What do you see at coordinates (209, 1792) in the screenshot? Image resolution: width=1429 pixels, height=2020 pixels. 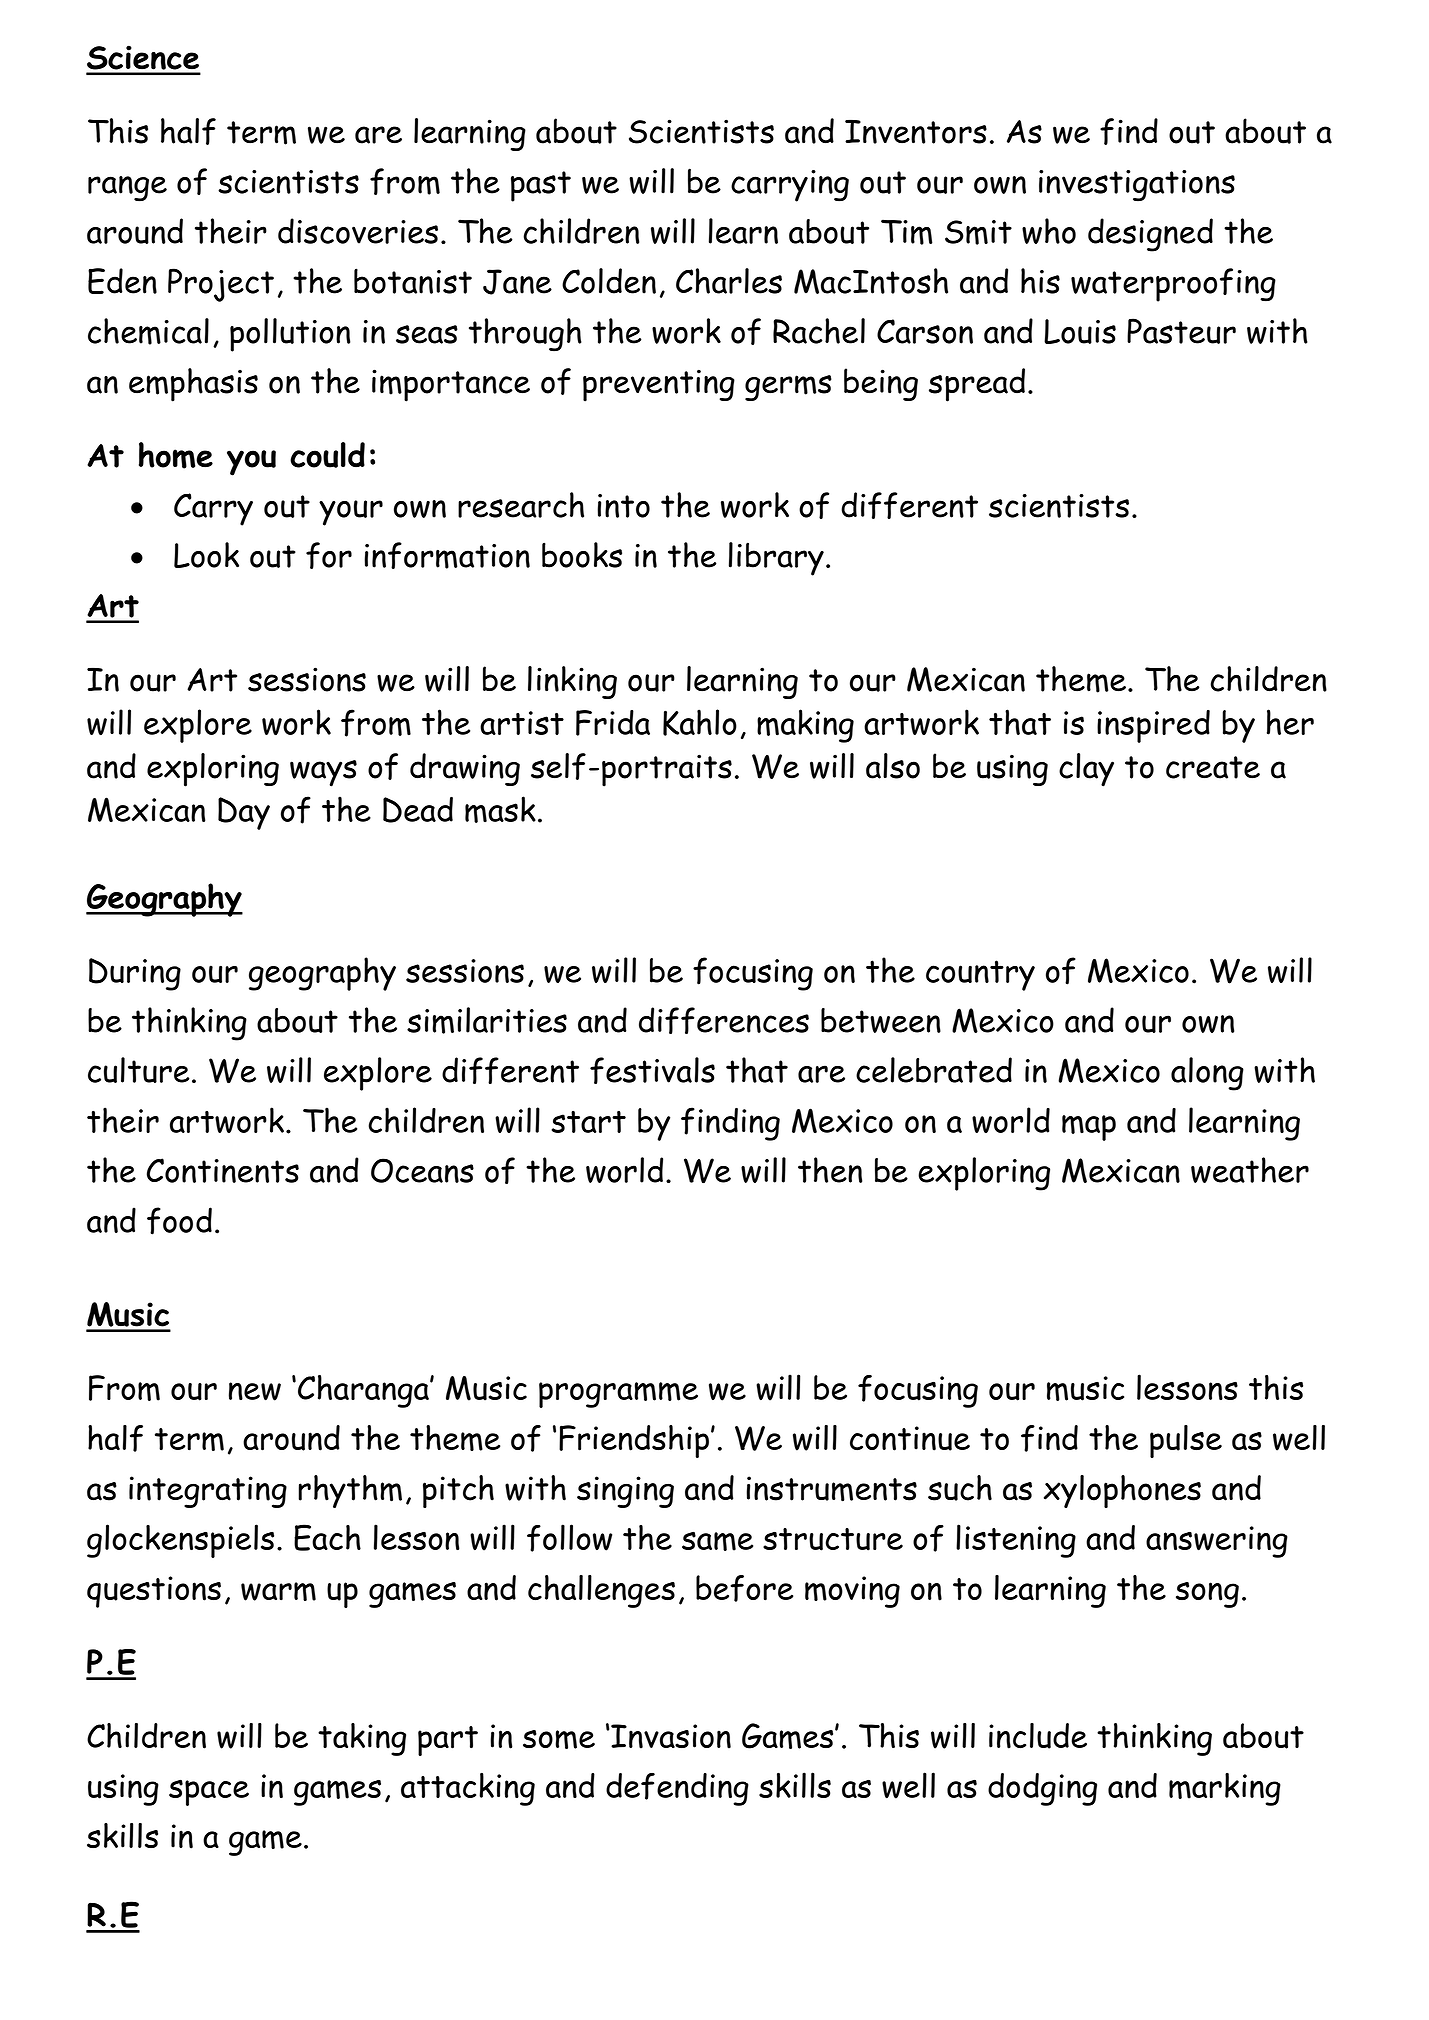 I see `space` at bounding box center [209, 1792].
